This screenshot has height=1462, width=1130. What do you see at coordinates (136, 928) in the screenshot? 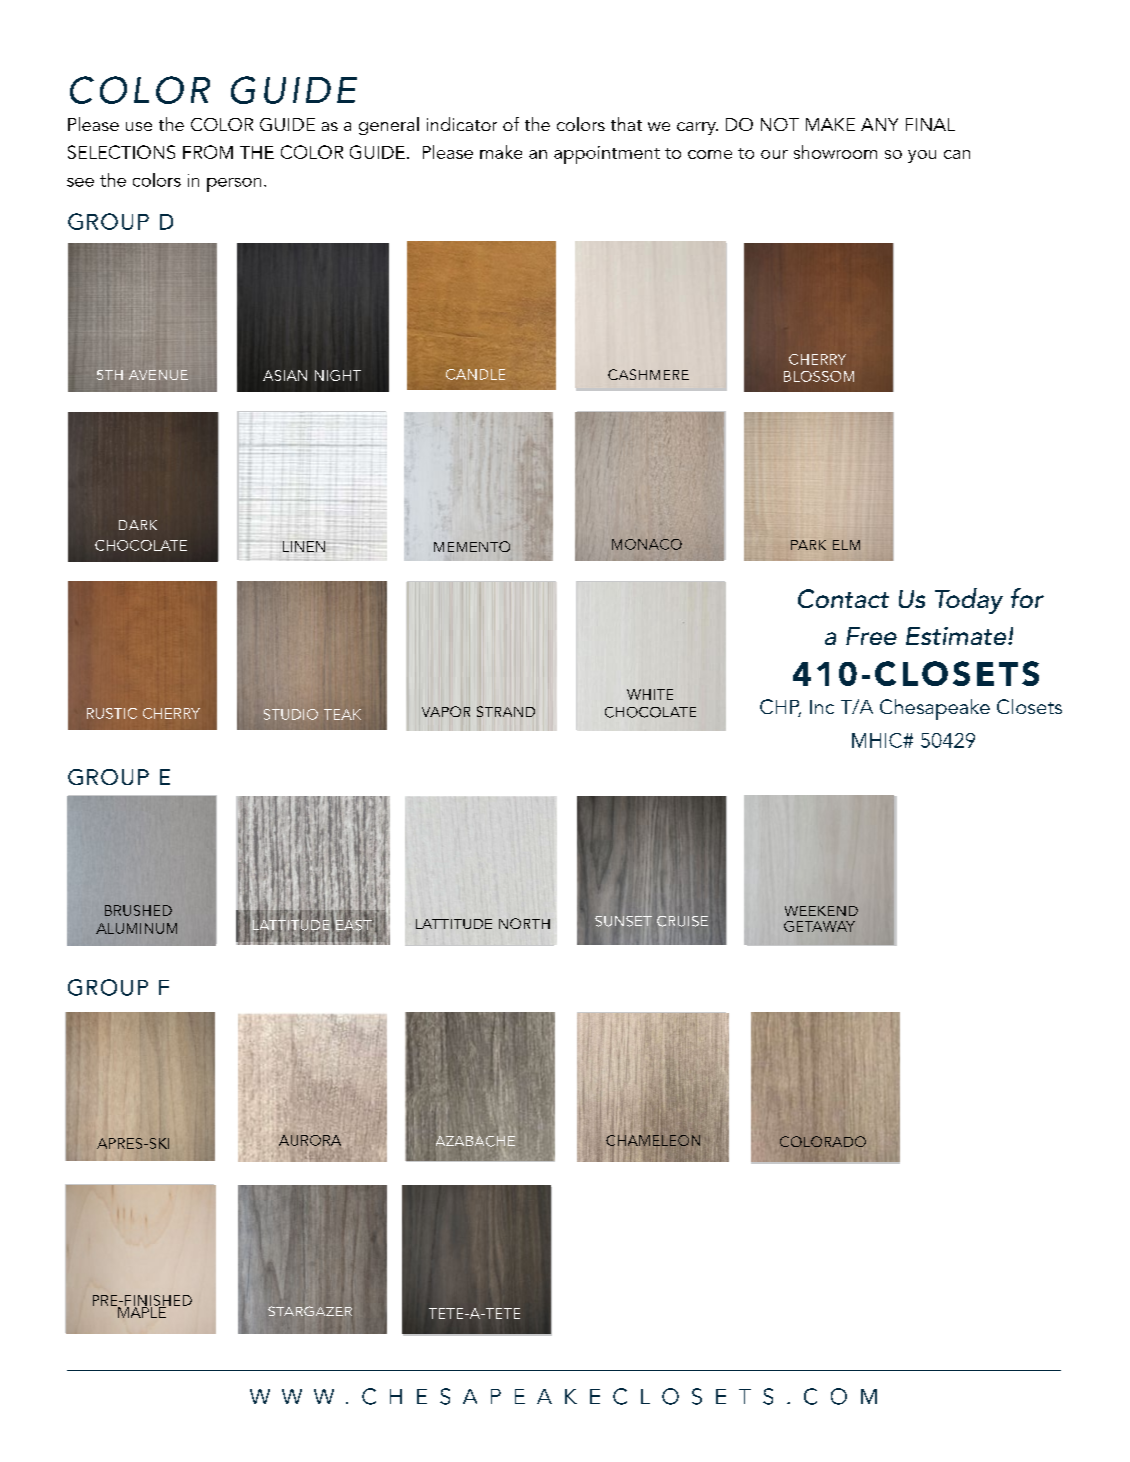
I see `ALUMINUM` at bounding box center [136, 928].
